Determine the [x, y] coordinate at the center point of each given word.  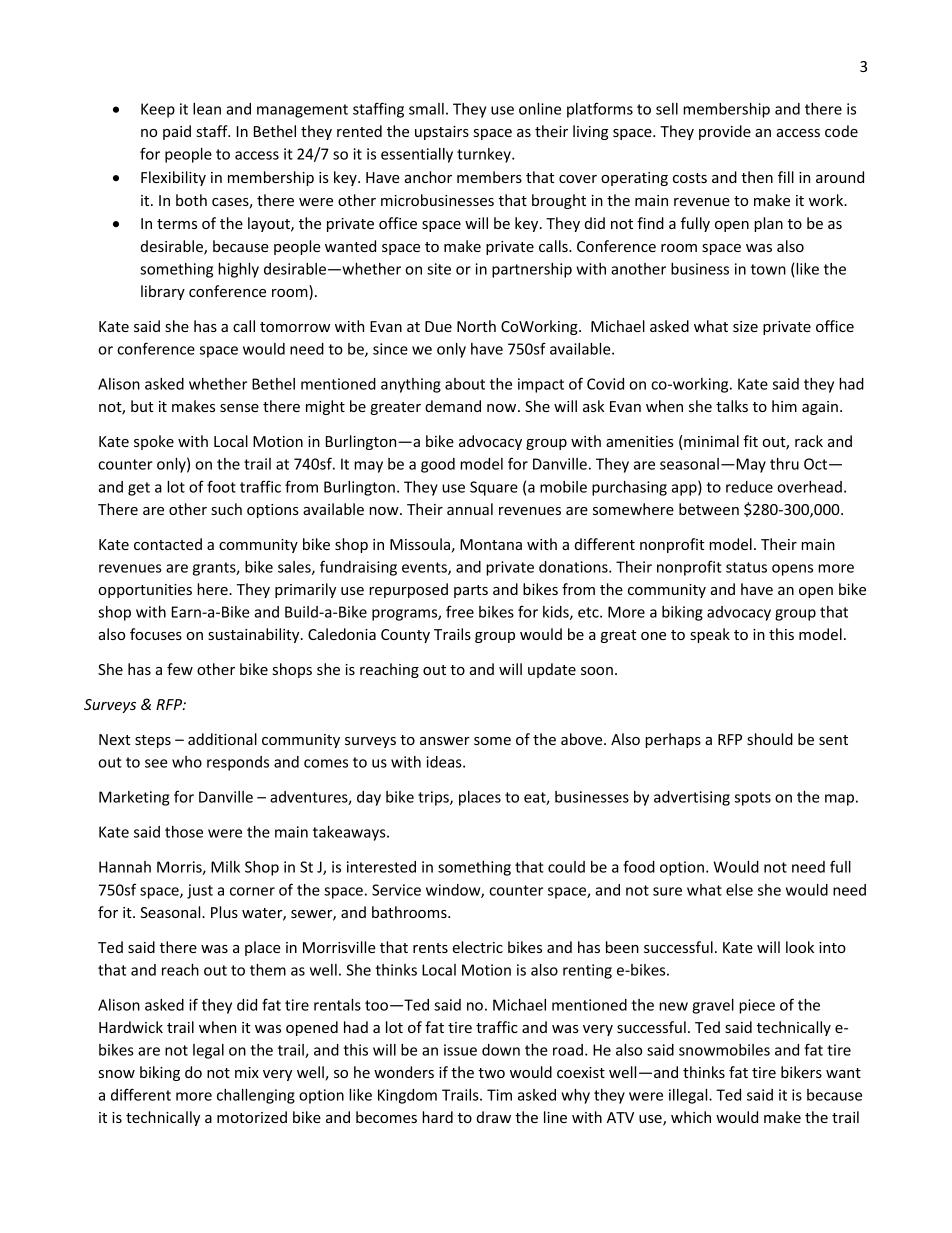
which [691, 1117]
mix [247, 1072]
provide [725, 132]
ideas [445, 762]
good [438, 465]
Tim [499, 1095]
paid [177, 132]
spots [753, 799]
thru [784, 464]
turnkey [485, 155]
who [187, 762]
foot [221, 486]
